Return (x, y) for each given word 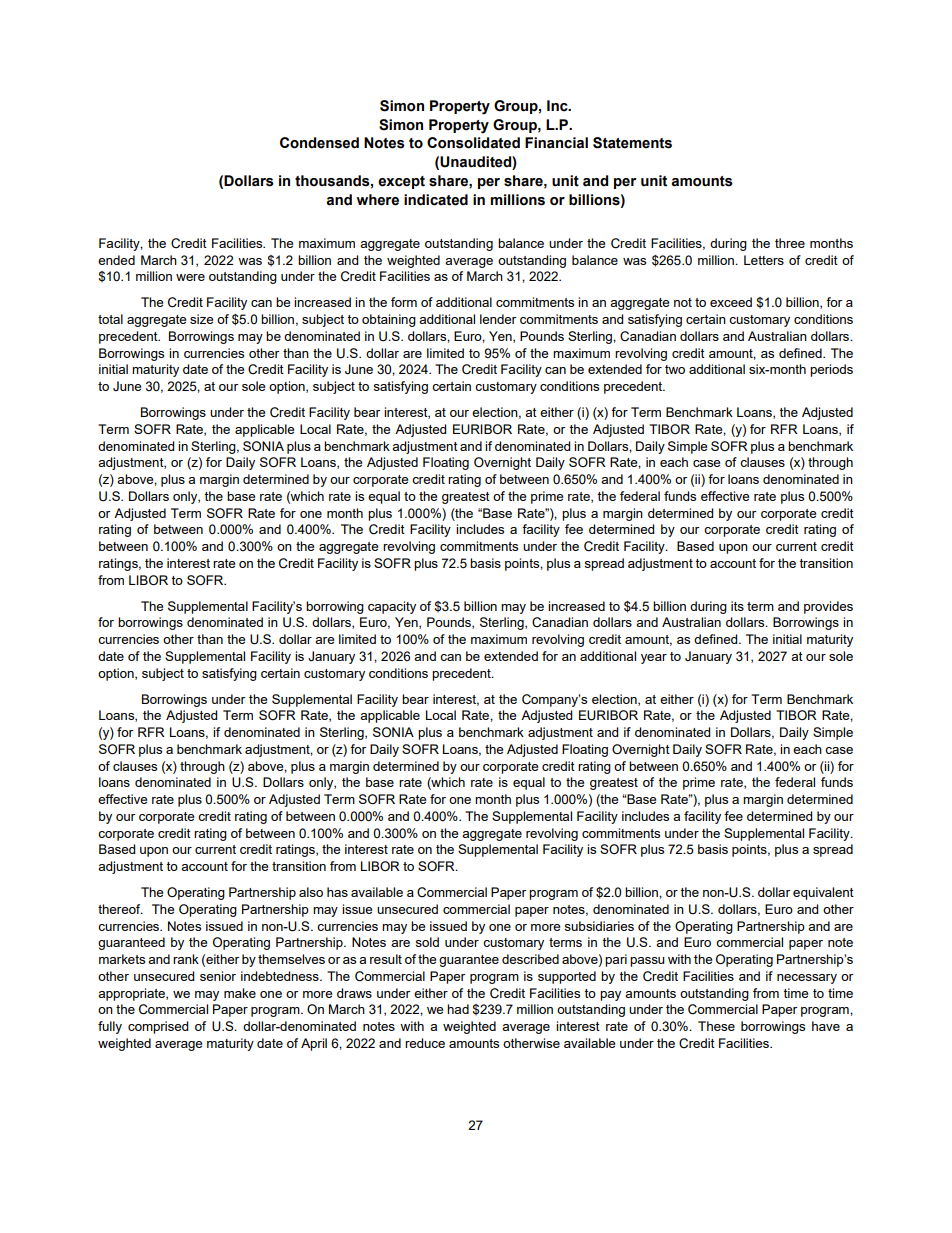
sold (427, 942)
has (337, 892)
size (201, 319)
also (311, 892)
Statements (632, 143)
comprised (158, 1027)
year (654, 659)
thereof (120, 909)
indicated (436, 200)
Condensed (319, 143)
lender (498, 319)
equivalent (823, 893)
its (737, 606)
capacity (392, 607)
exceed (731, 302)
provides (828, 607)
